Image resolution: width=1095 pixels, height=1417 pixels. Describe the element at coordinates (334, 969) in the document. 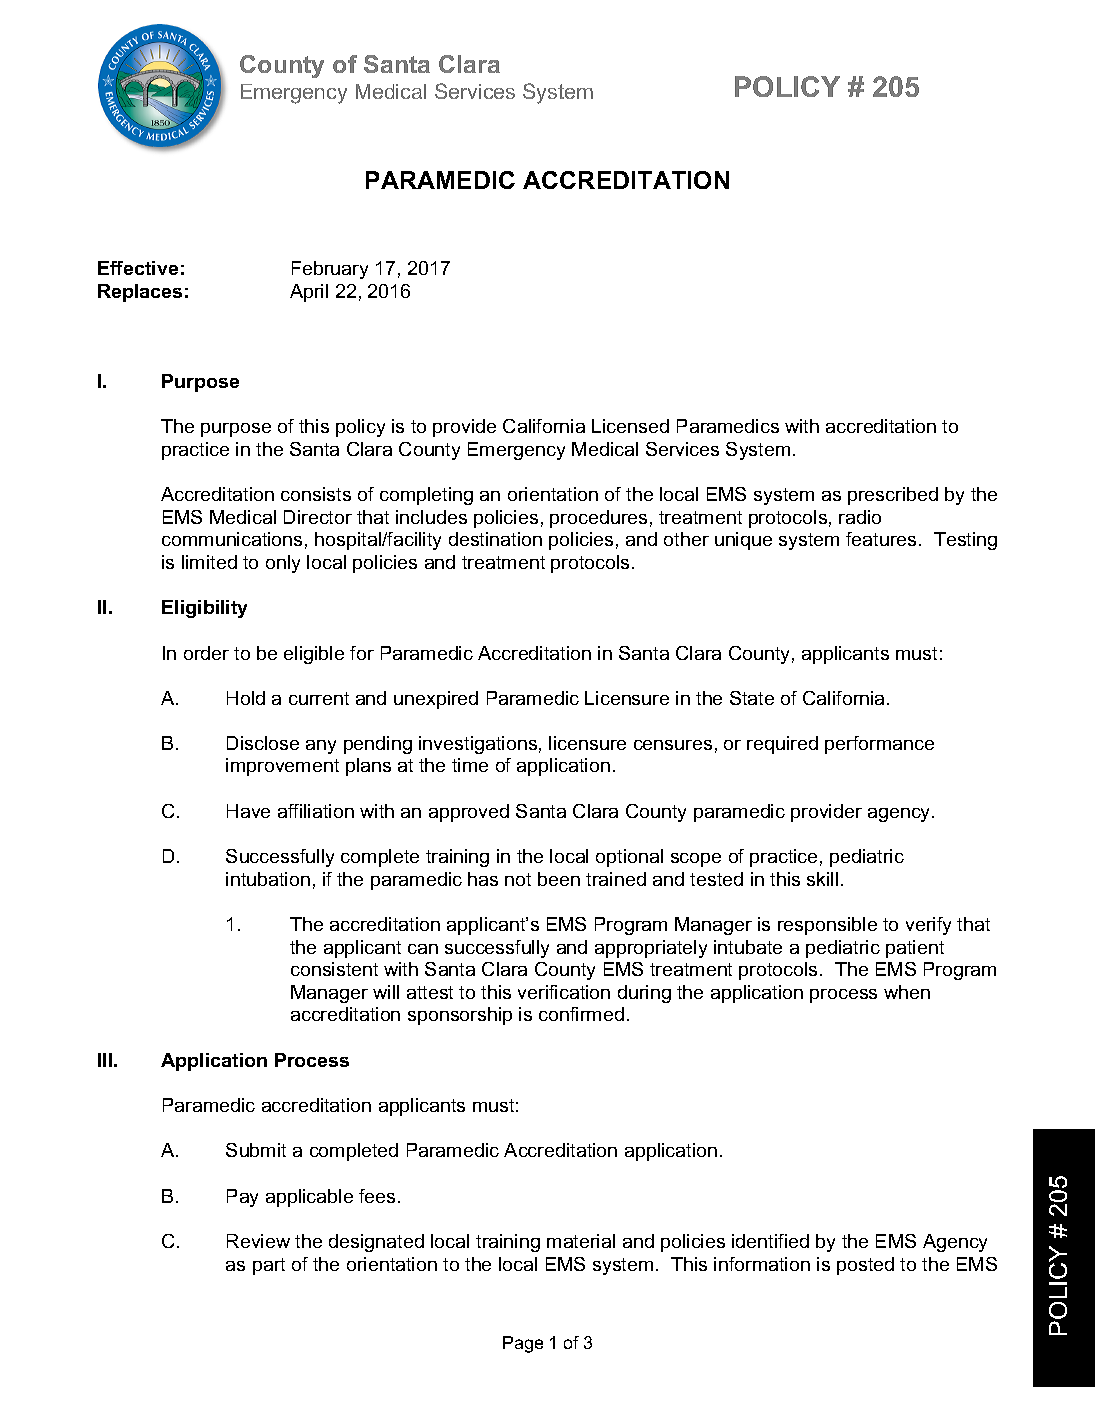

I see `consistent` at that location.
